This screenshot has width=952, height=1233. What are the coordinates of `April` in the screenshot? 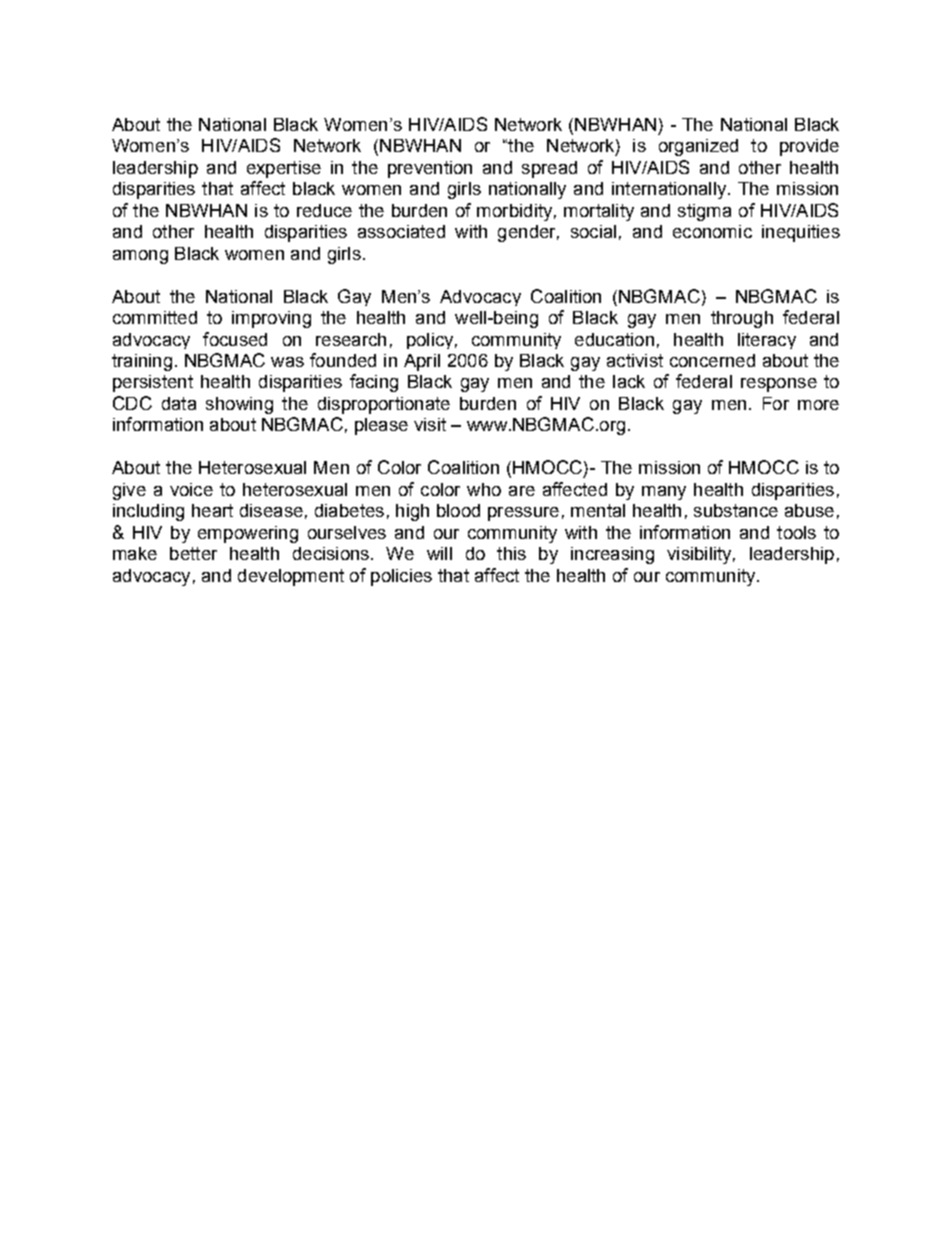 It's located at (422, 362).
